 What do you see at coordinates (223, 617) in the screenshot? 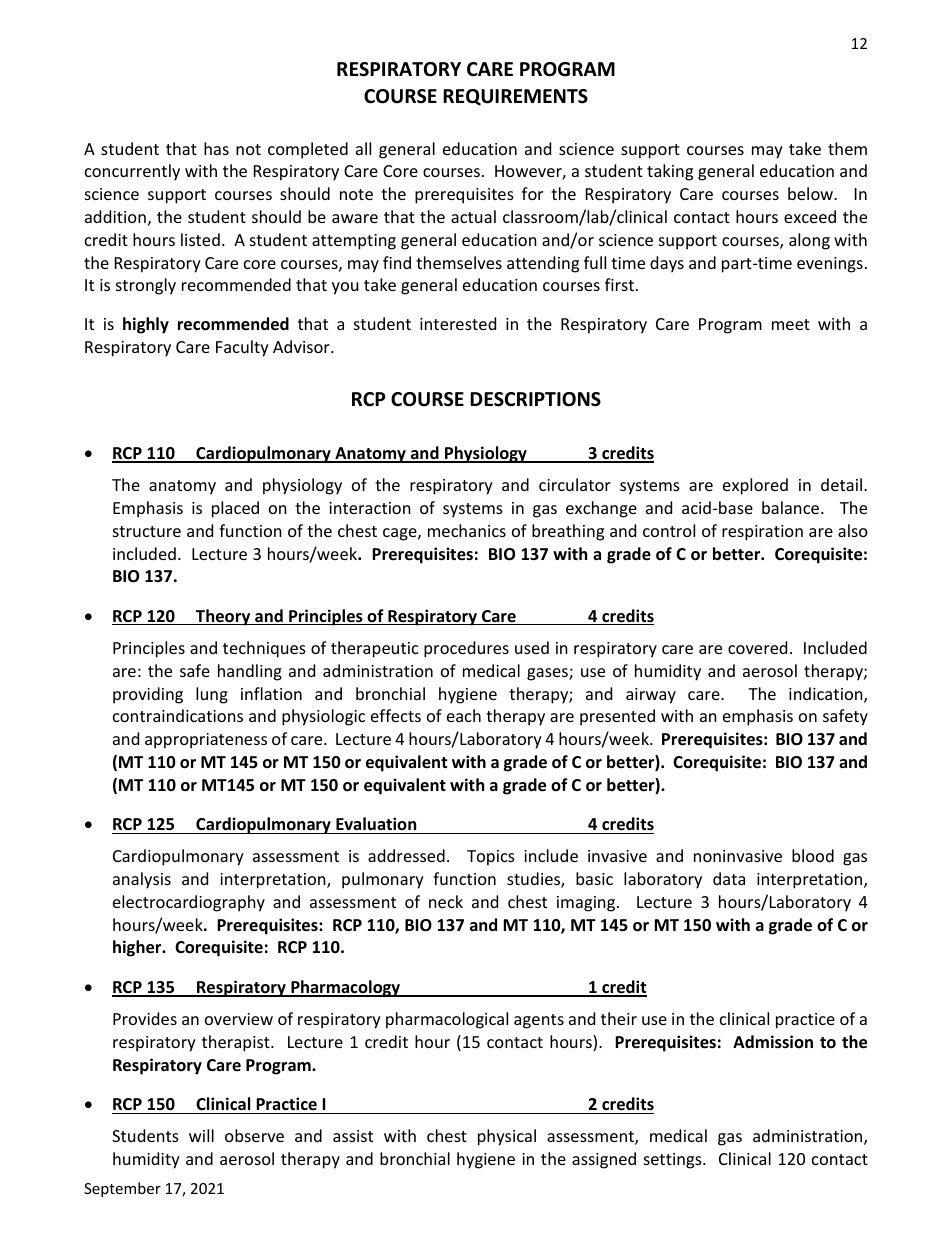
I see `Theory` at bounding box center [223, 617].
